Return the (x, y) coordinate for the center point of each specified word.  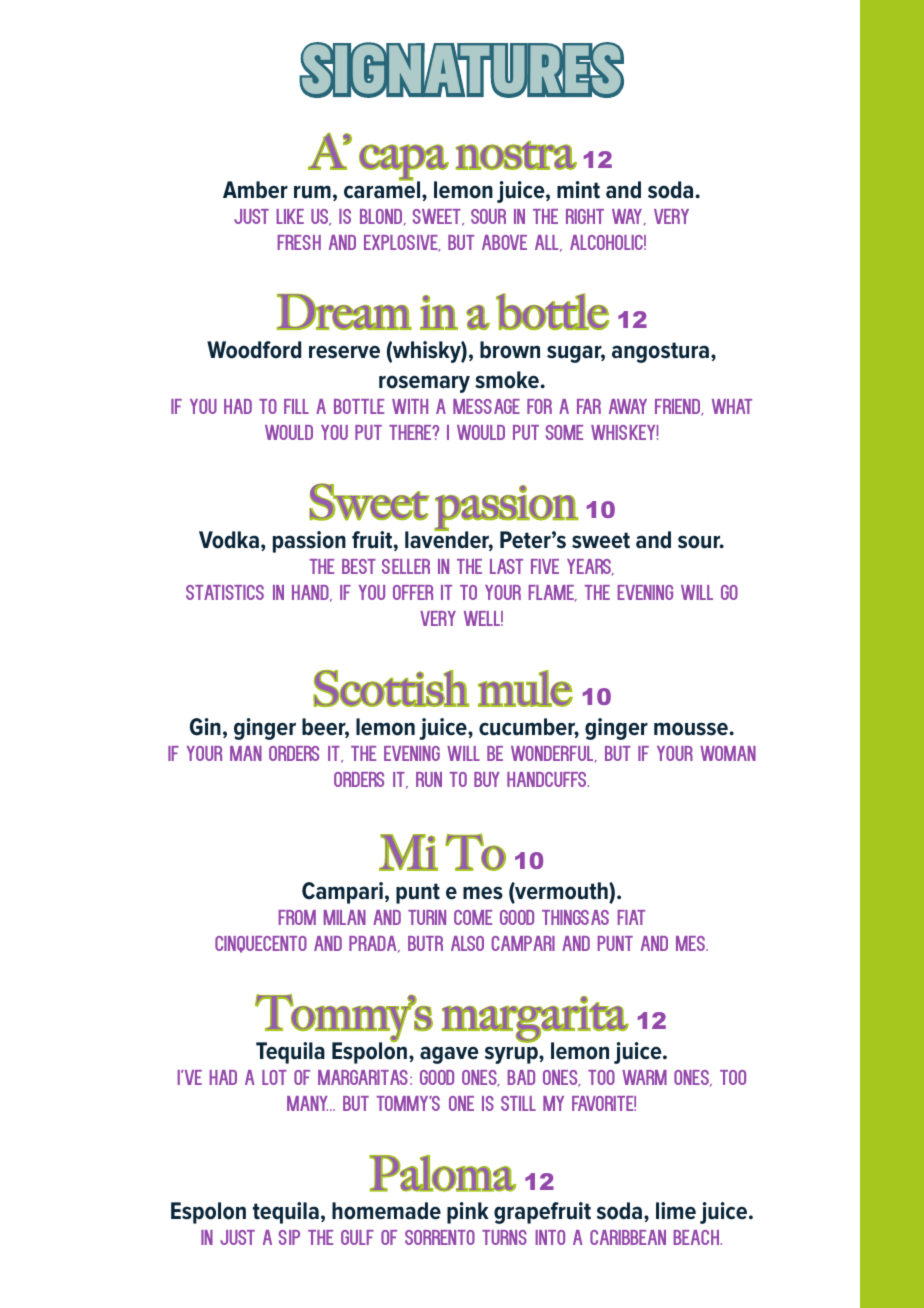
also (467, 943)
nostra (516, 155)
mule (525, 688)
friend (679, 407)
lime (676, 1211)
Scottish (391, 688)
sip (289, 1237)
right (585, 216)
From (297, 917)
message (486, 406)
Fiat (631, 917)
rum (312, 192)
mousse (692, 729)
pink (468, 1213)
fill (296, 406)
